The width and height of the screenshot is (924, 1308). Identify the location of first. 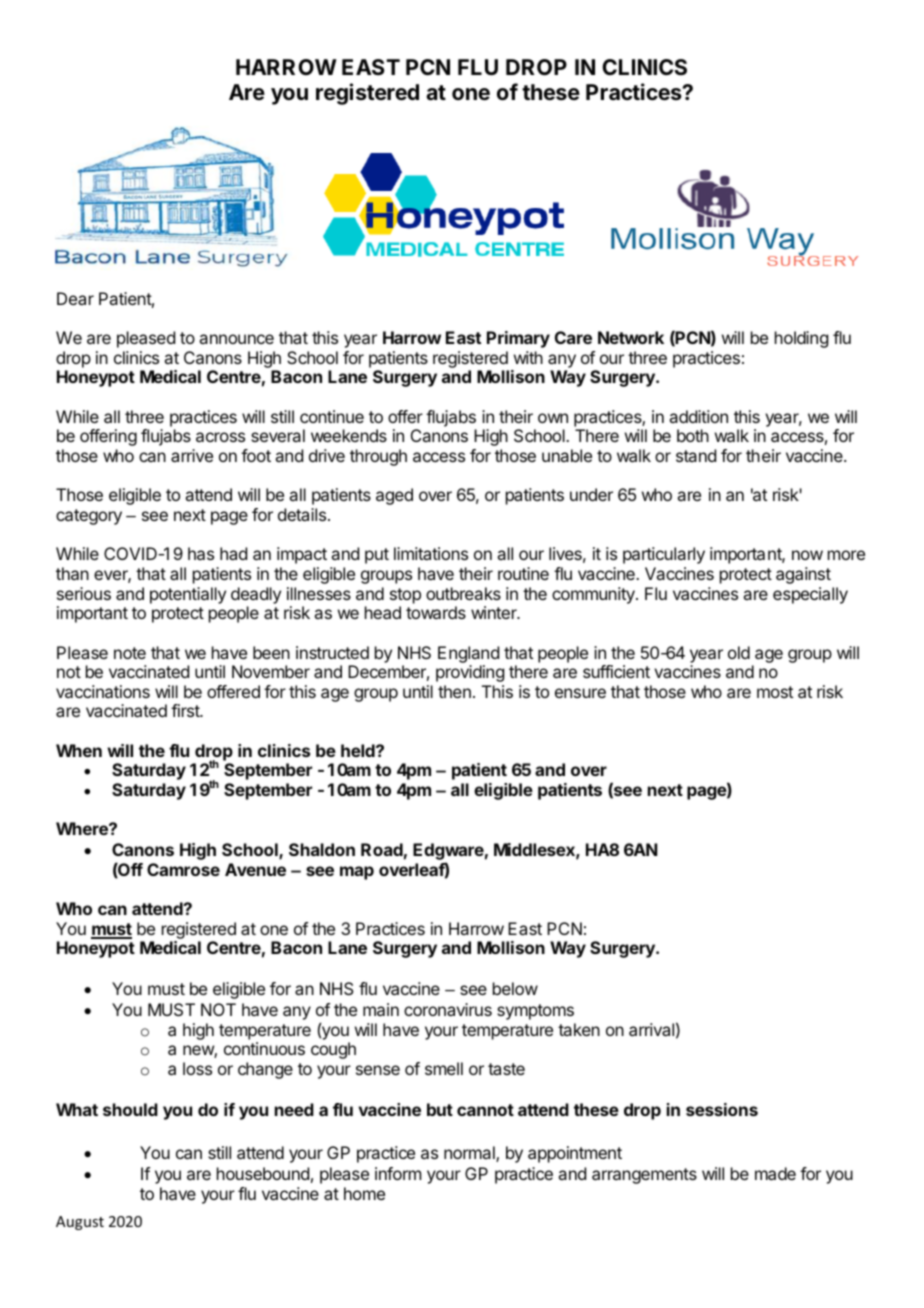
(186, 710).
